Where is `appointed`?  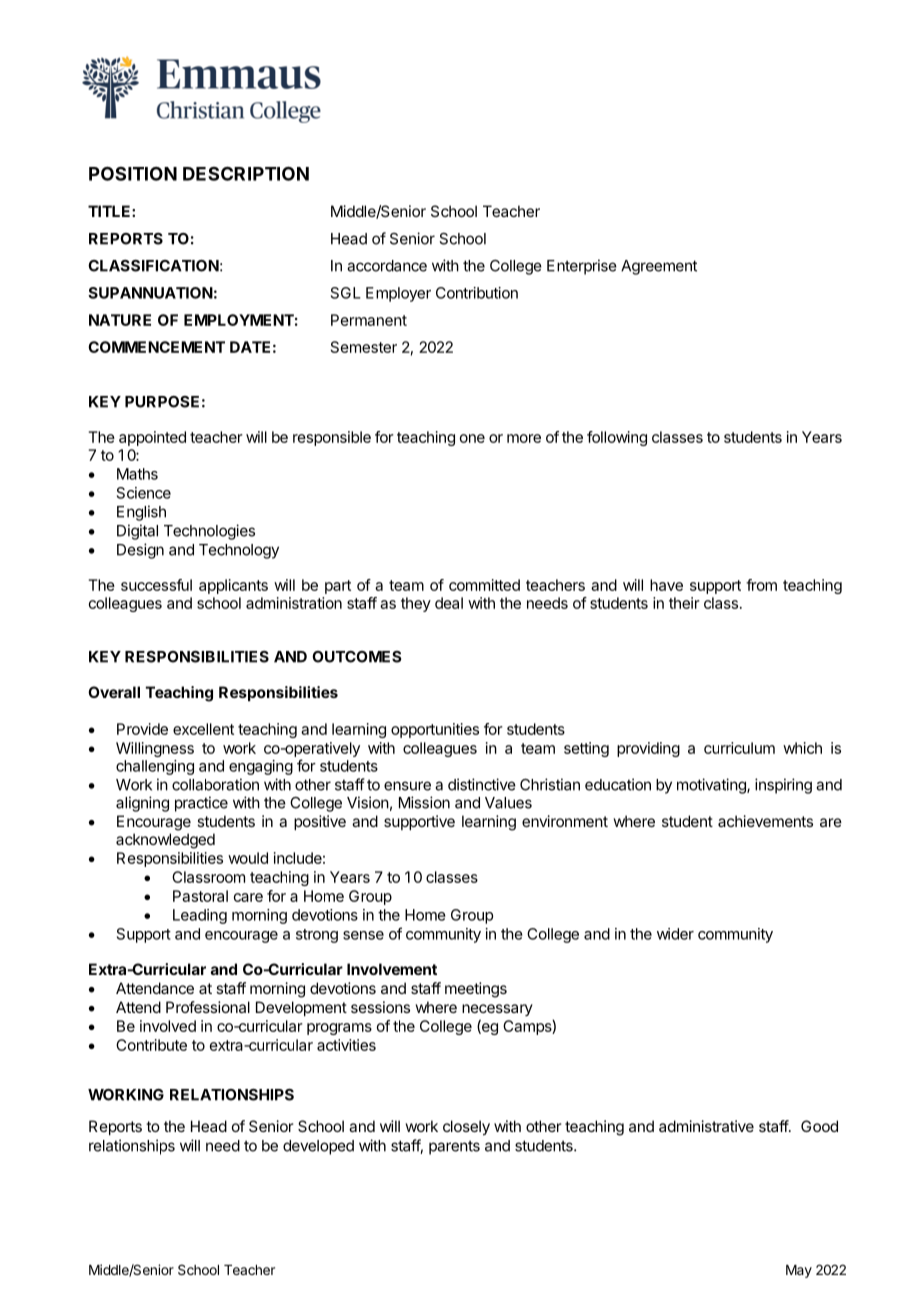 appointed is located at coordinates (152, 438).
